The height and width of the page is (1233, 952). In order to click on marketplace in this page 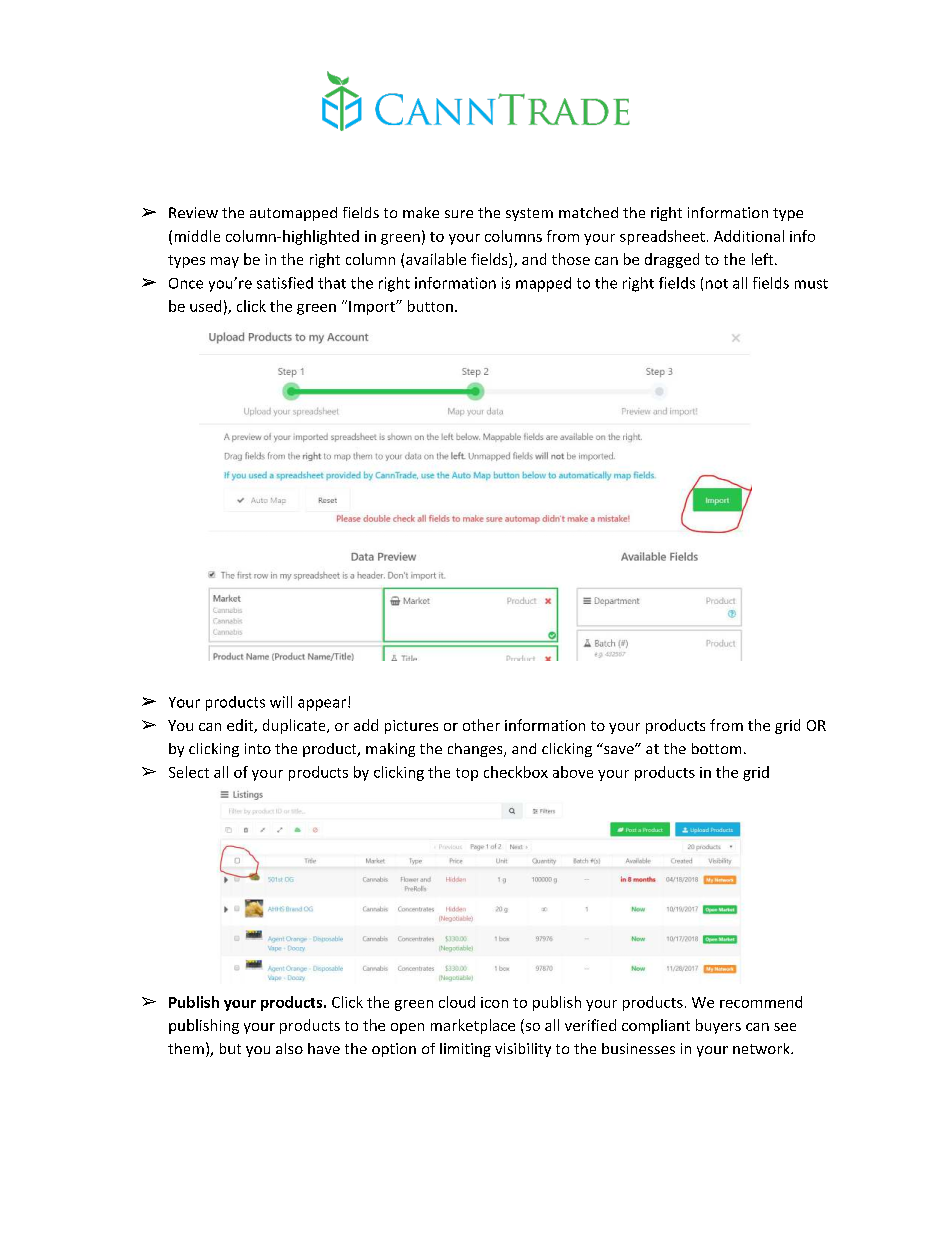, I will do `click(473, 1026)`.
